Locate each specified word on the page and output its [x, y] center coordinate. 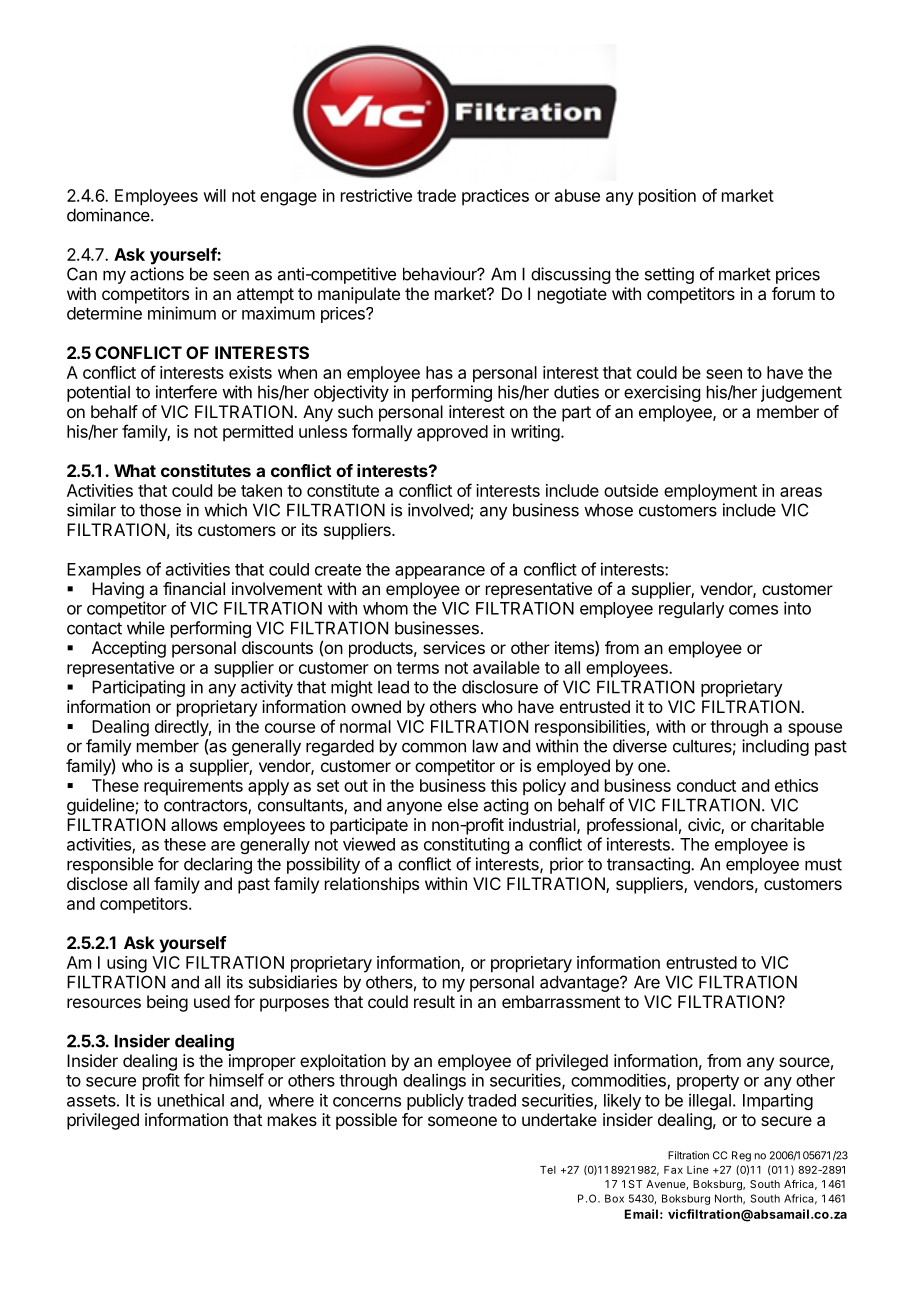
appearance [440, 572]
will [214, 195]
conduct [706, 785]
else [463, 805]
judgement [801, 393]
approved [452, 433]
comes [753, 610]
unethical [191, 1100]
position [667, 197]
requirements [193, 787]
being [167, 1003]
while [146, 628]
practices [495, 197]
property [708, 1082]
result [434, 1001]
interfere [186, 392]
